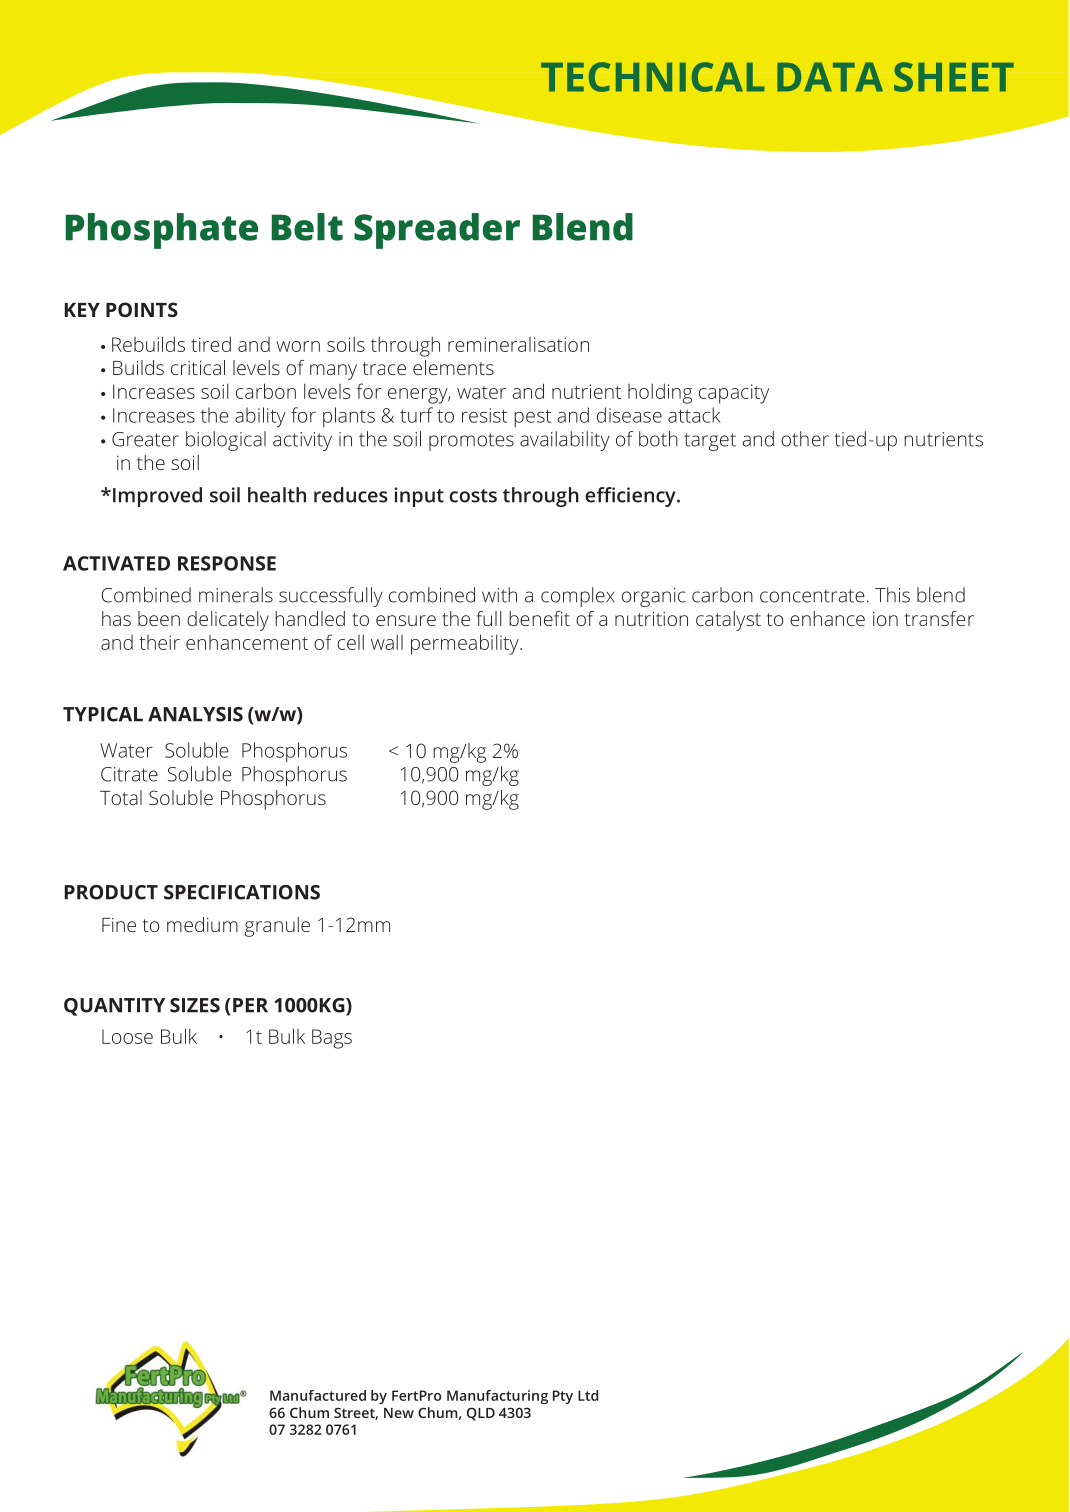 The height and width of the screenshot is (1512, 1070). What do you see at coordinates (332, 1039) in the screenshot?
I see `Bags` at bounding box center [332, 1039].
